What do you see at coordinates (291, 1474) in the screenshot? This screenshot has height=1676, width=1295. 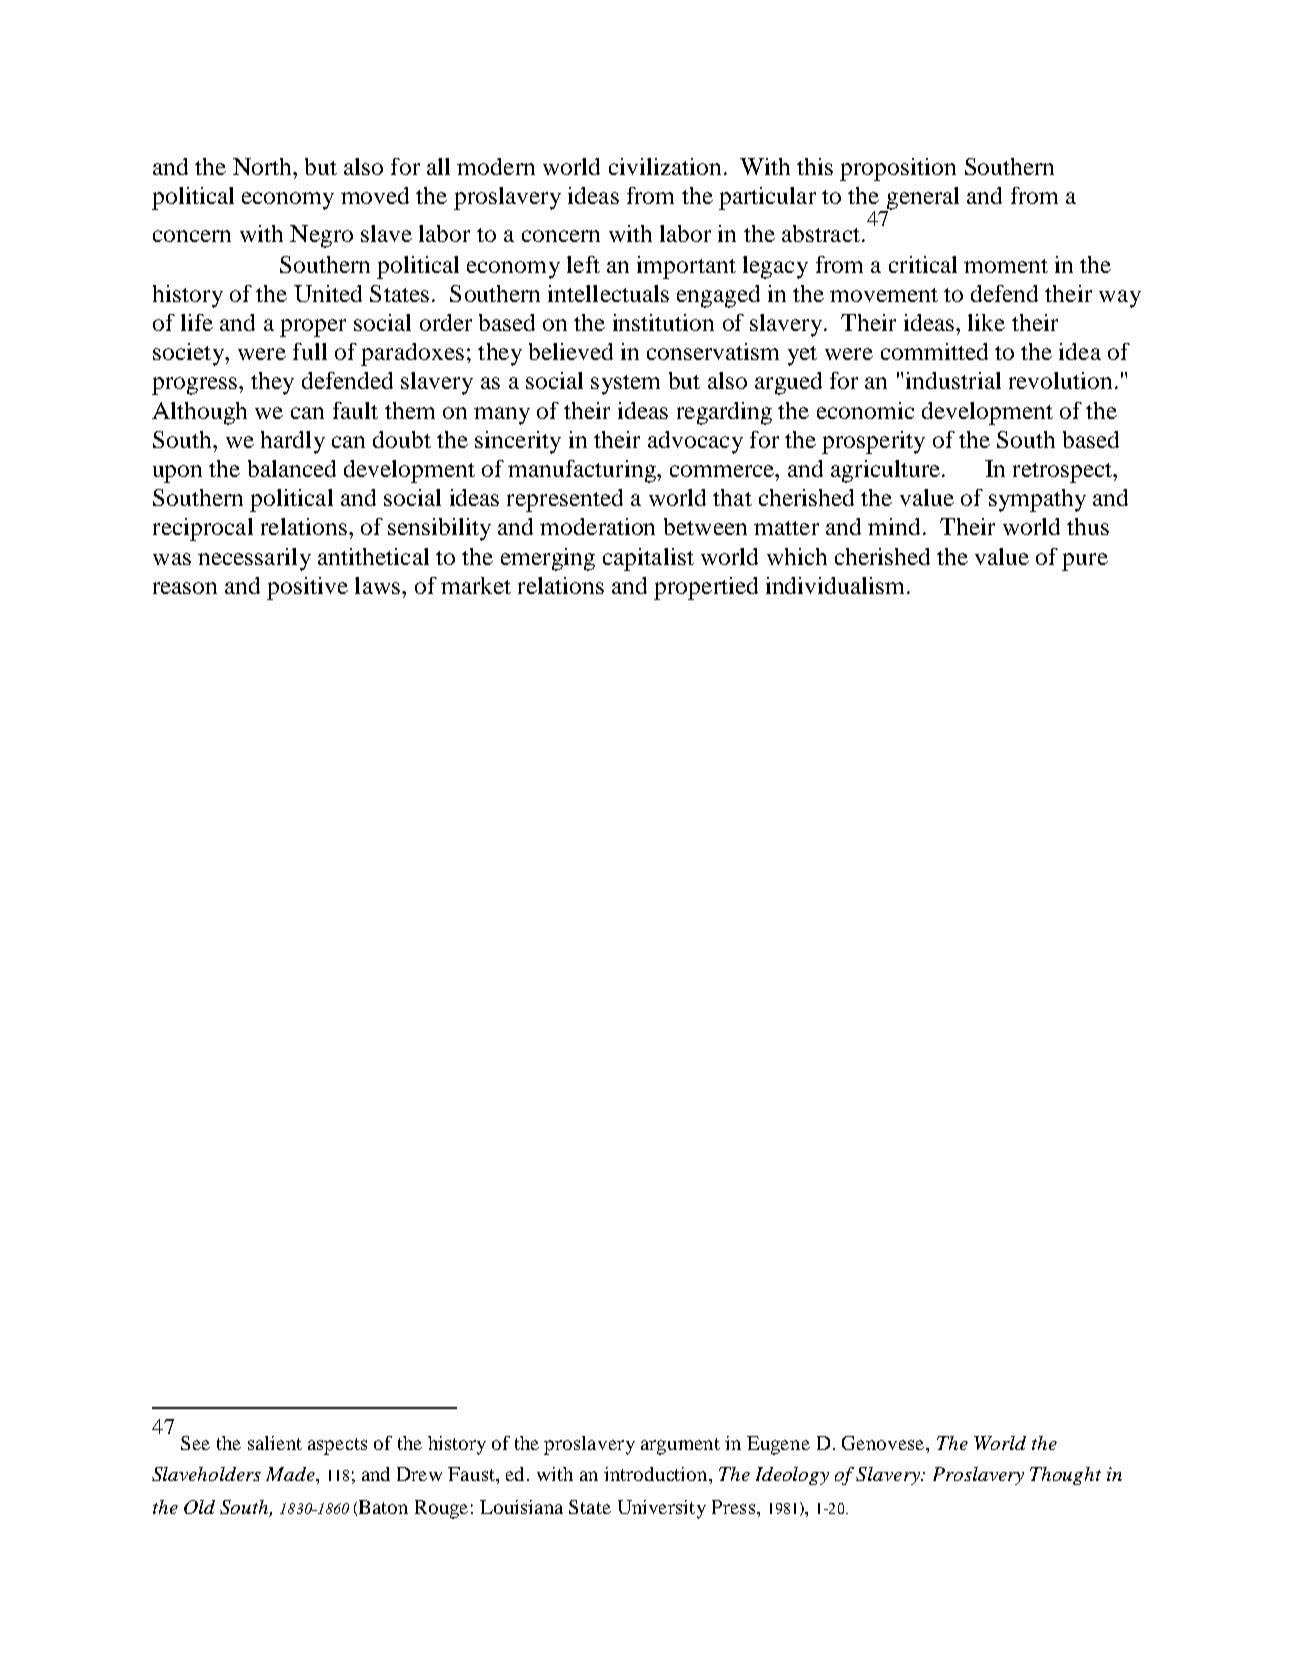 I see `Made` at bounding box center [291, 1474].
